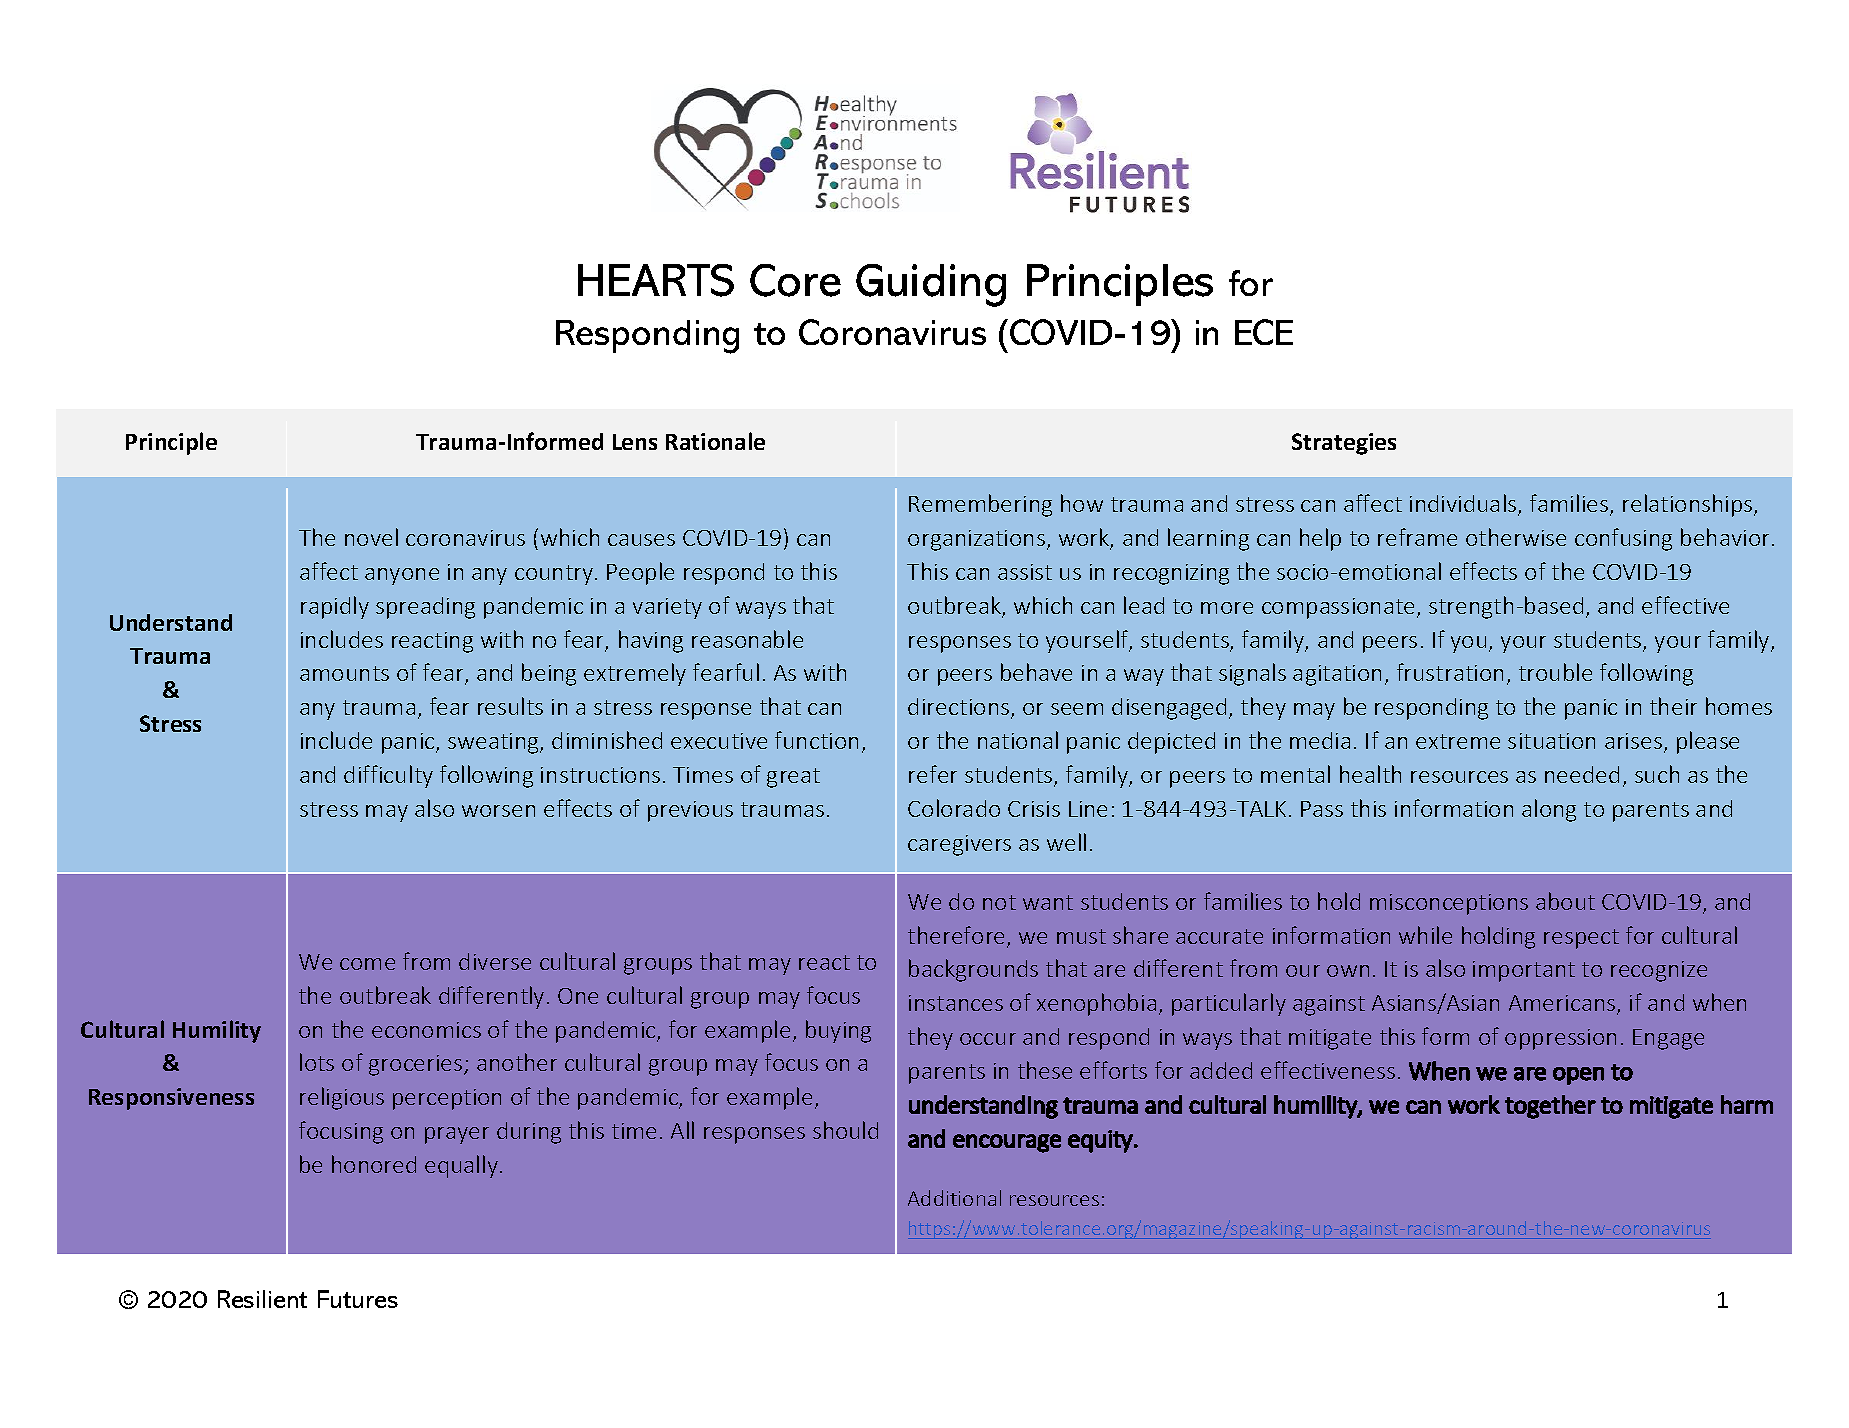 This screenshot has height=1428, width=1849. What do you see at coordinates (1582, 774) in the screenshot?
I see `needed` at bounding box center [1582, 774].
